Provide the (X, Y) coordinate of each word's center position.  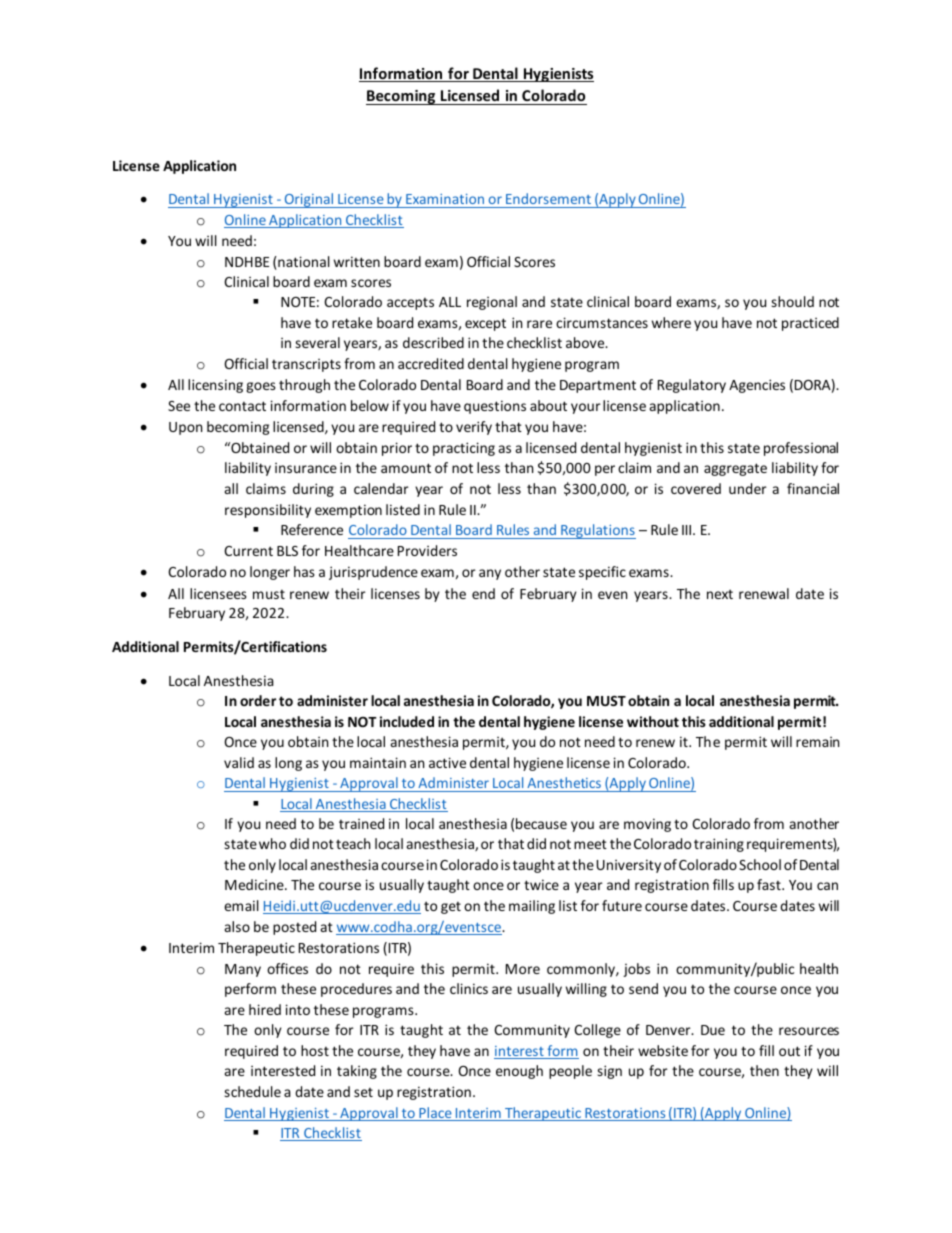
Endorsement (548, 198)
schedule (252, 1091)
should (792, 301)
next (720, 594)
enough (519, 1072)
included (407, 721)
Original (309, 200)
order (258, 700)
